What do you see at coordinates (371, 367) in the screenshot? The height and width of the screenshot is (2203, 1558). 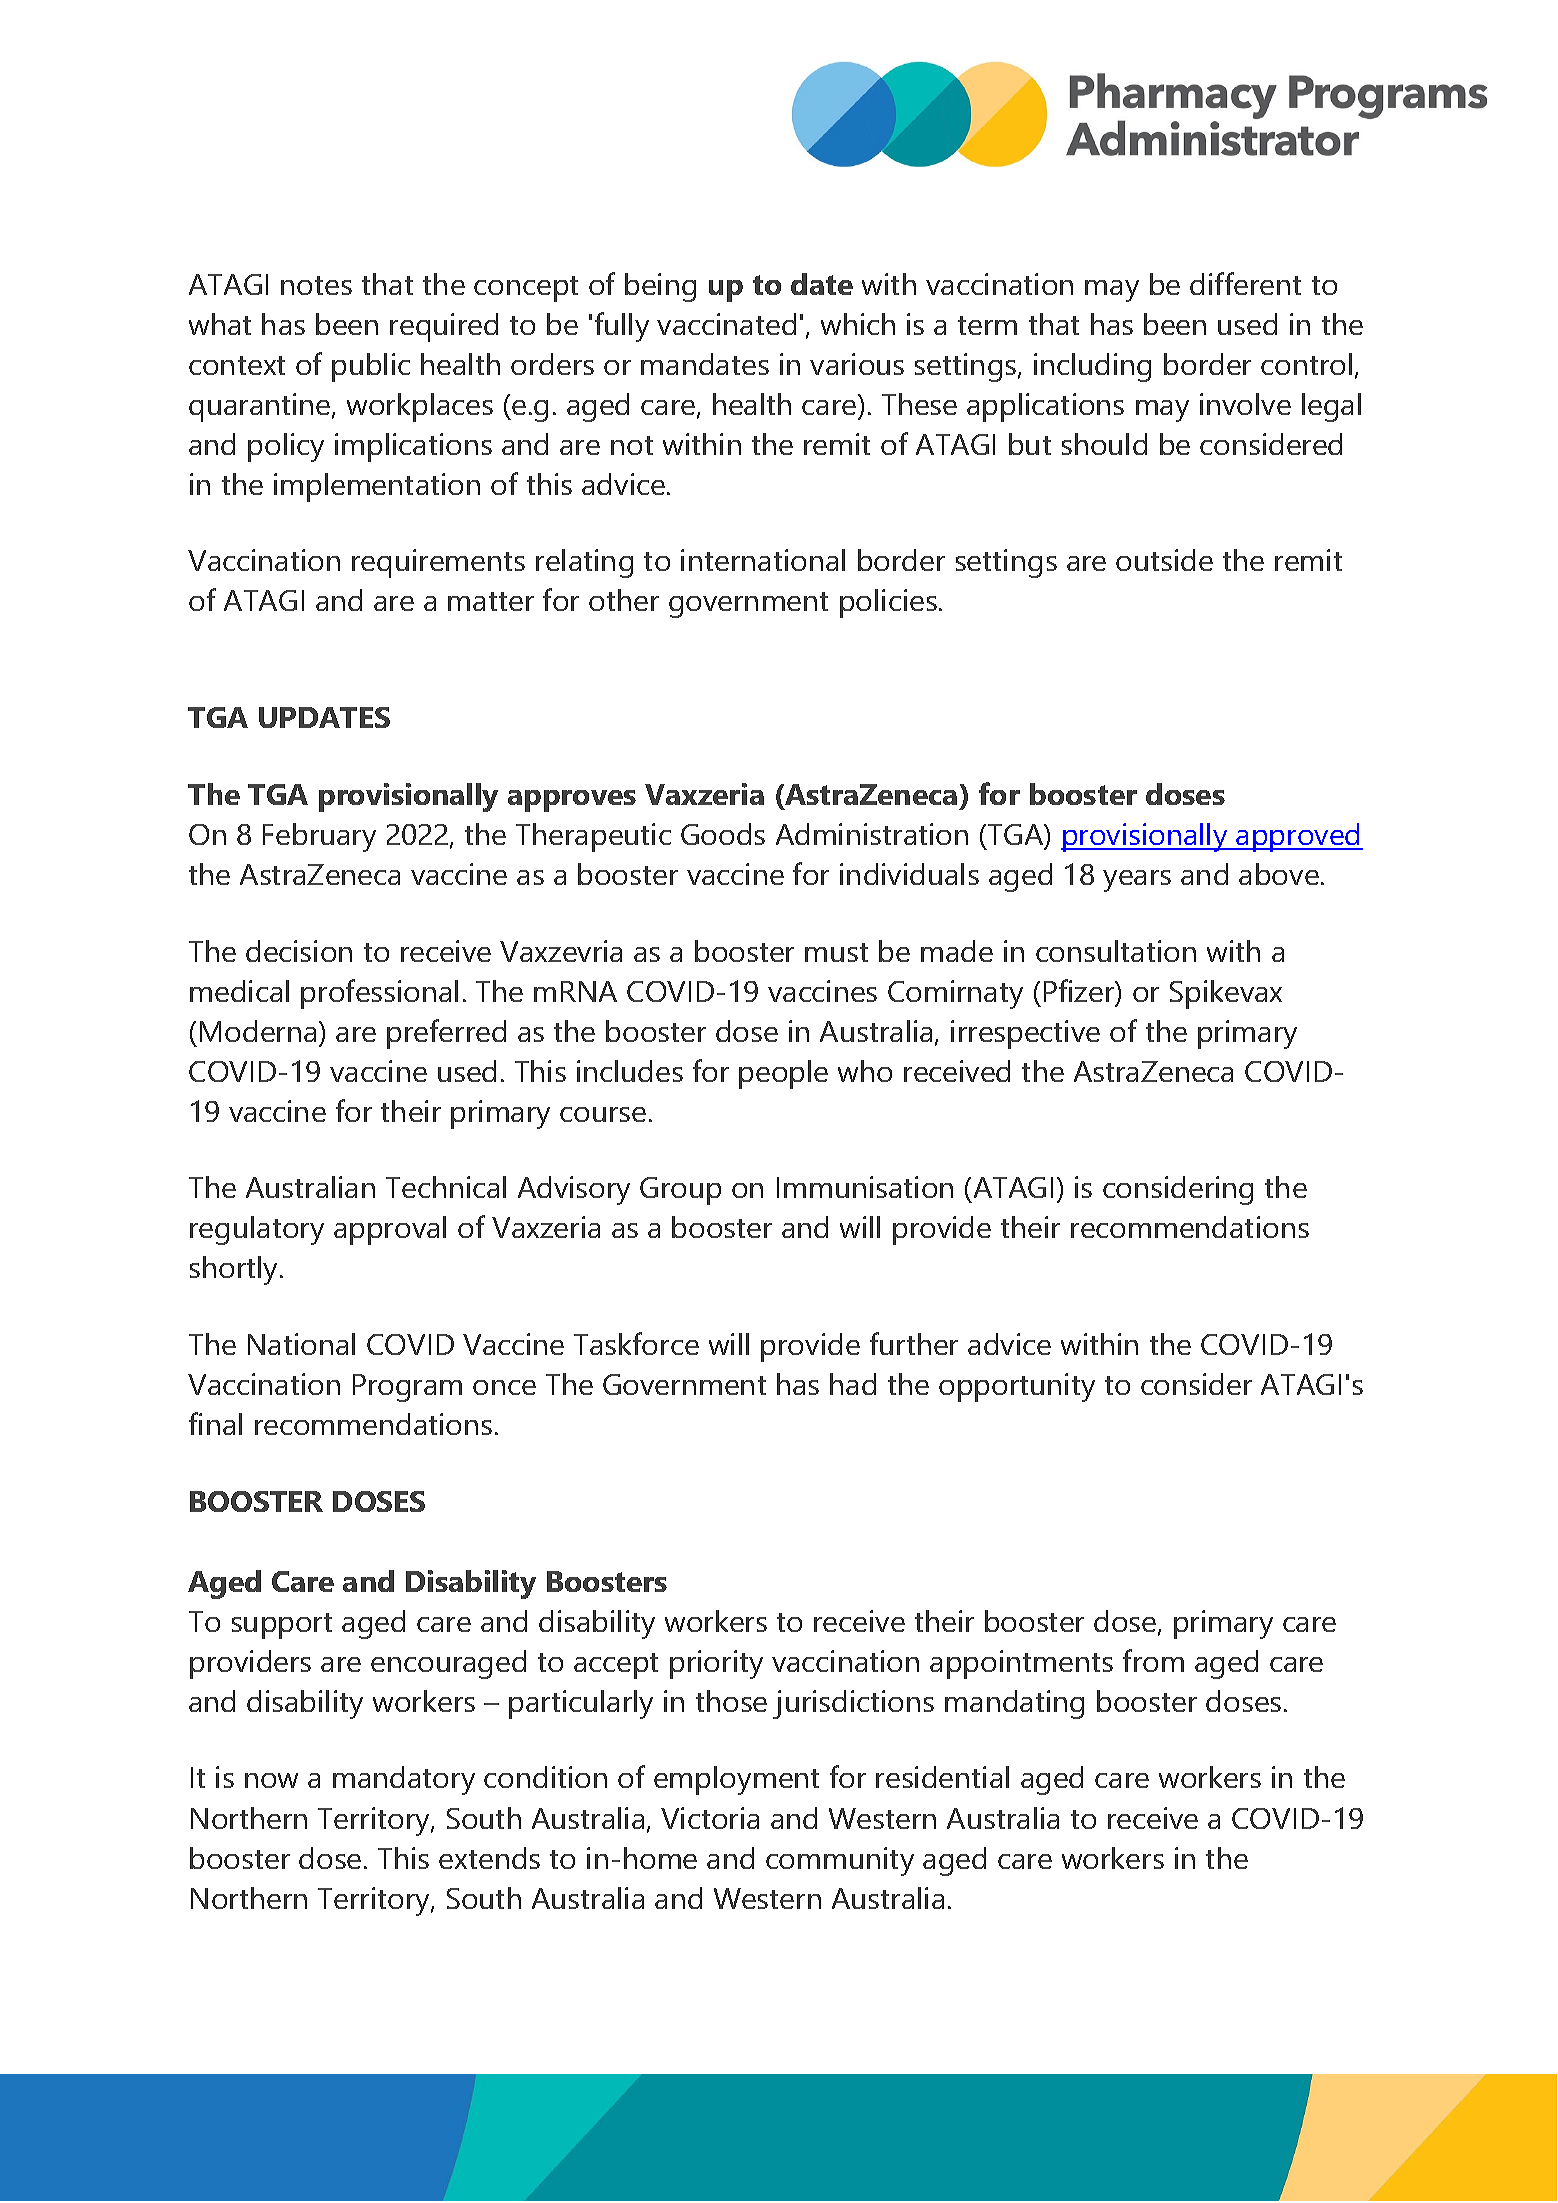 I see `public` at bounding box center [371, 367].
